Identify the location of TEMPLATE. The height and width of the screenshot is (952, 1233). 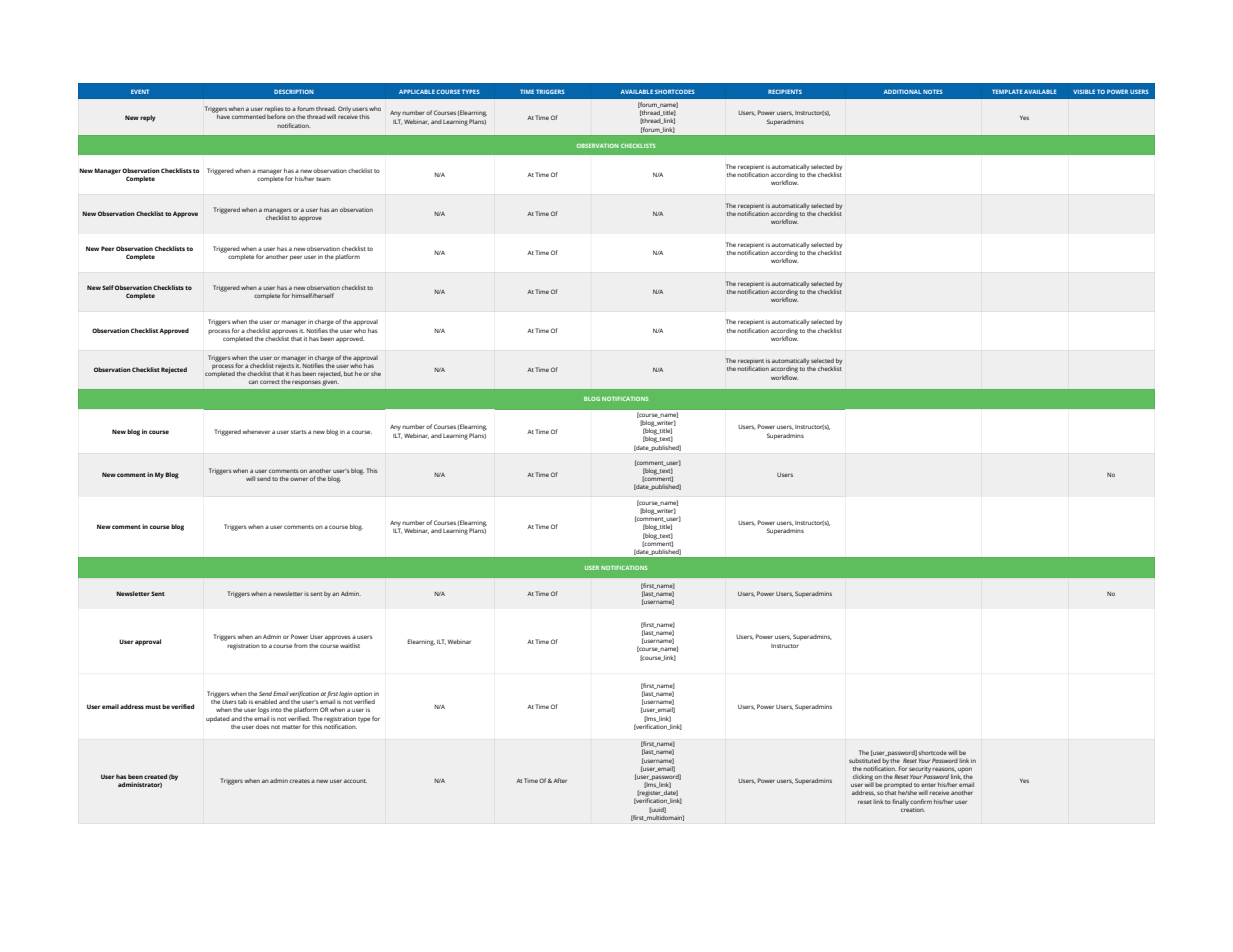
(1007, 91).
